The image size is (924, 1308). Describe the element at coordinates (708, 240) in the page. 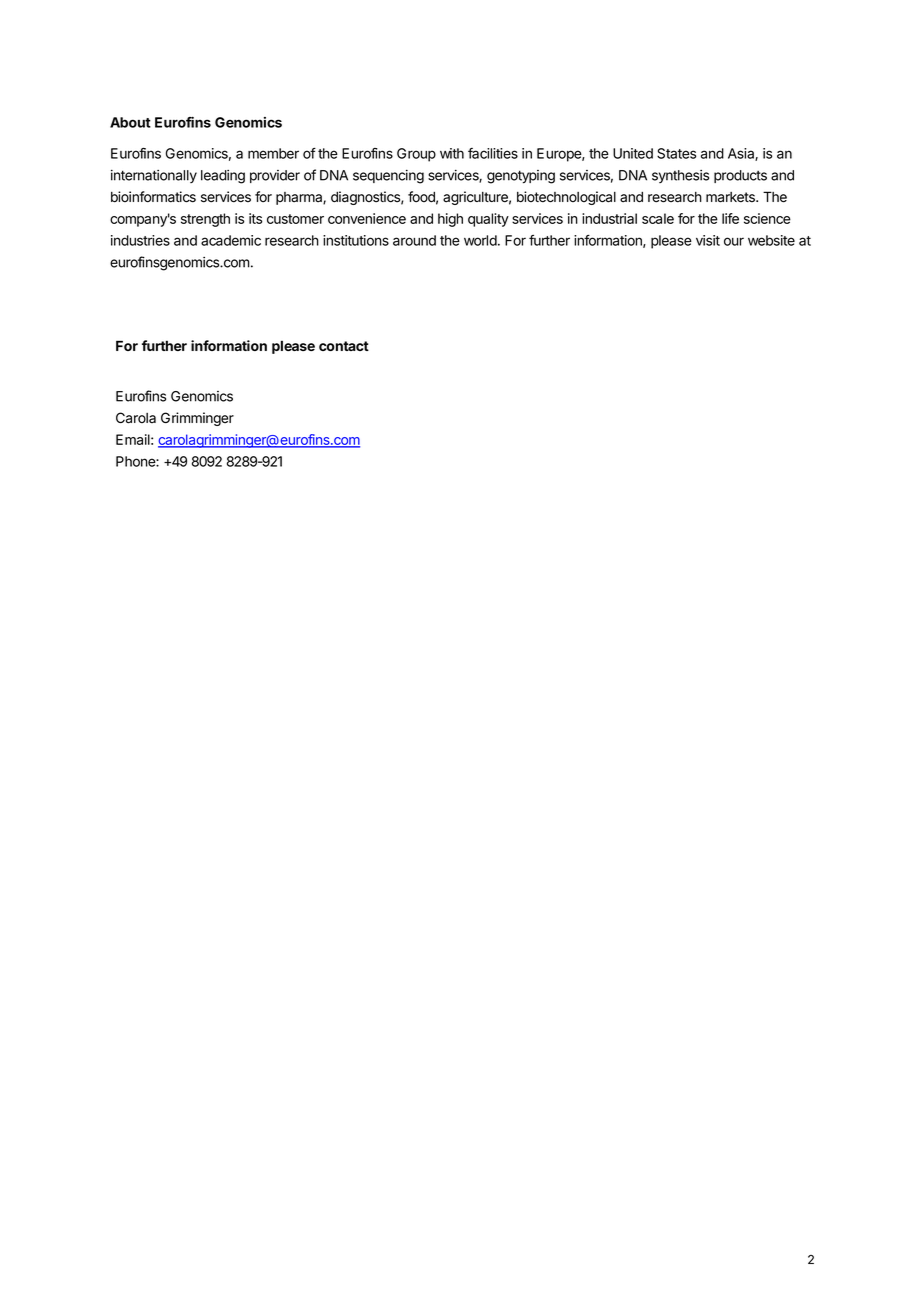

I see `visit` at that location.
